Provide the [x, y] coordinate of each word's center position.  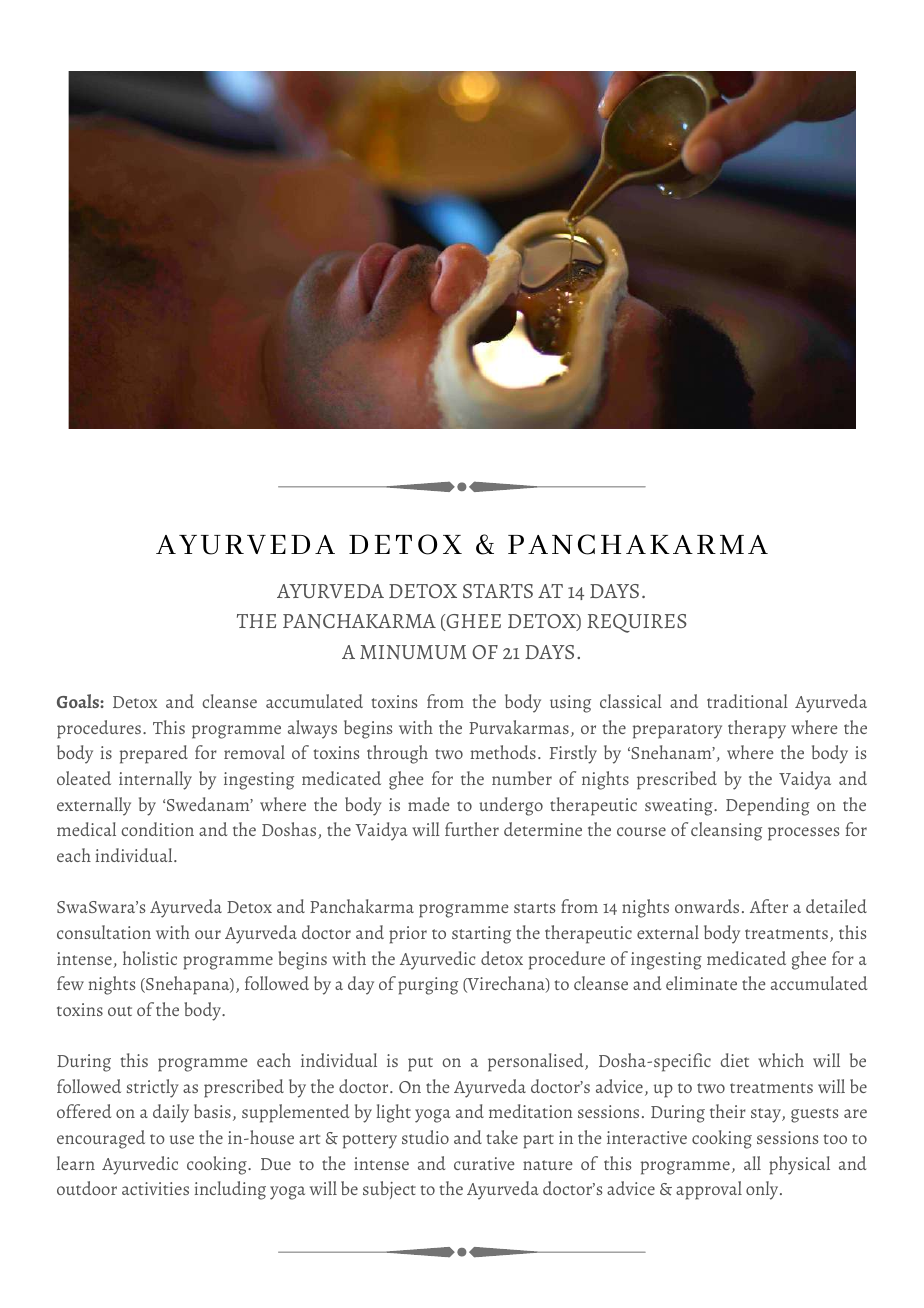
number [522, 778]
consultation [104, 932]
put [420, 1064]
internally [155, 780]
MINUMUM [413, 652]
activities [155, 1188]
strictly [153, 1088]
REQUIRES [637, 623]
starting [481, 935]
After [769, 906]
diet [734, 1060]
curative [484, 1163]
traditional [747, 701]
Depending [768, 806]
